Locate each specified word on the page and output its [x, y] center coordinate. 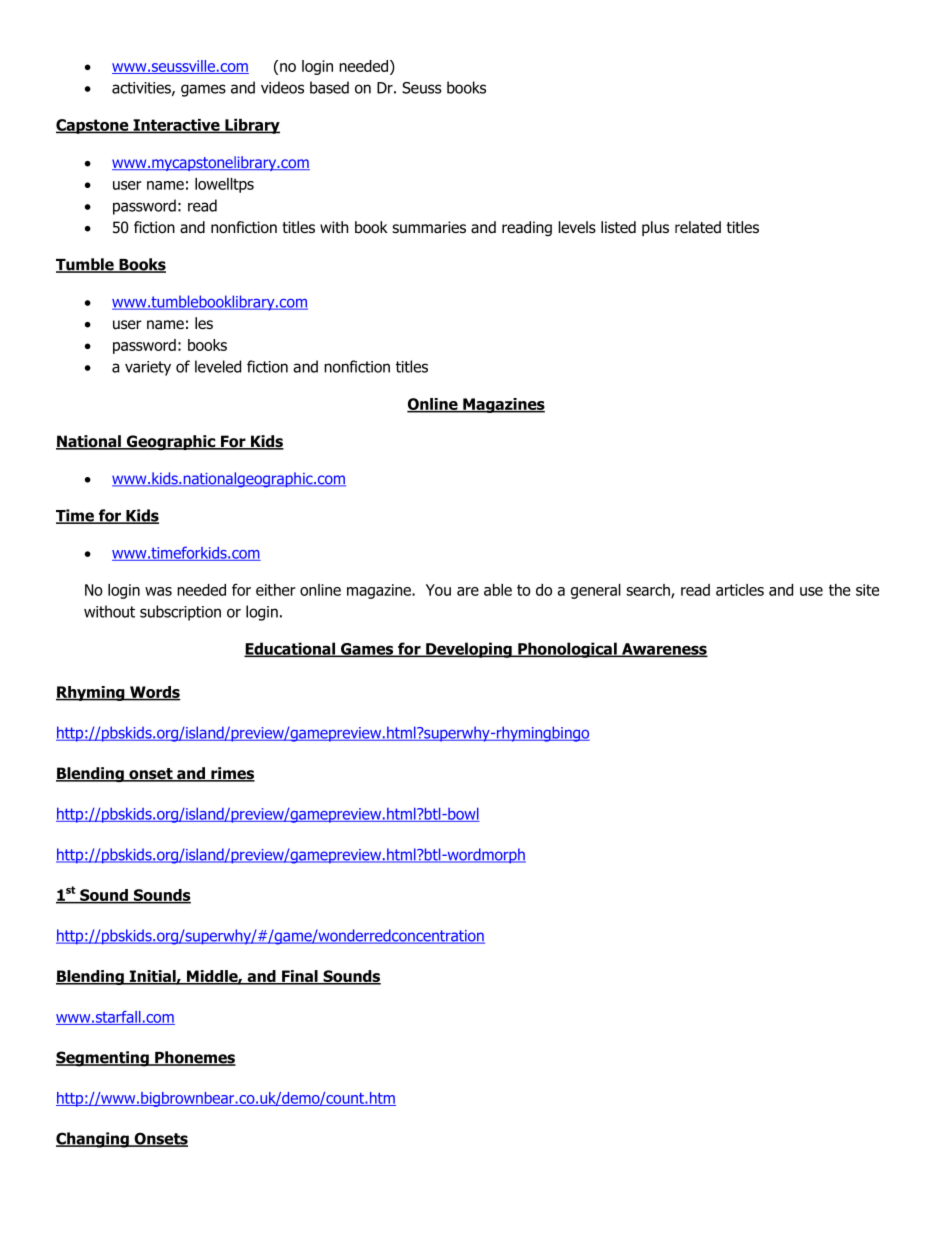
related [698, 227]
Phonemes [194, 1058]
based [329, 87]
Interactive [176, 126]
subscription [180, 613]
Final [300, 977]
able [498, 590]
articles [740, 590]
